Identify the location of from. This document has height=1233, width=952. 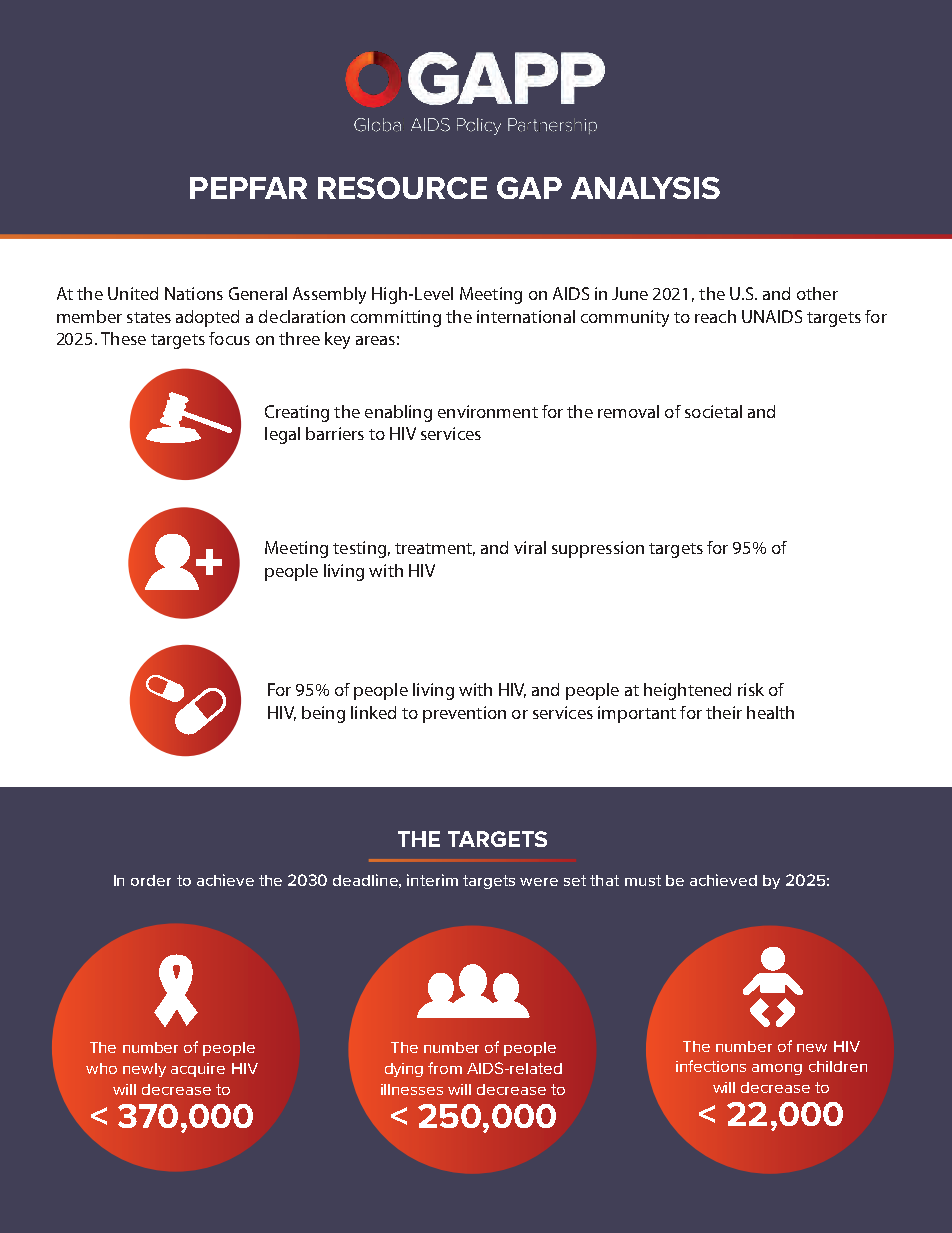
(445, 1068).
